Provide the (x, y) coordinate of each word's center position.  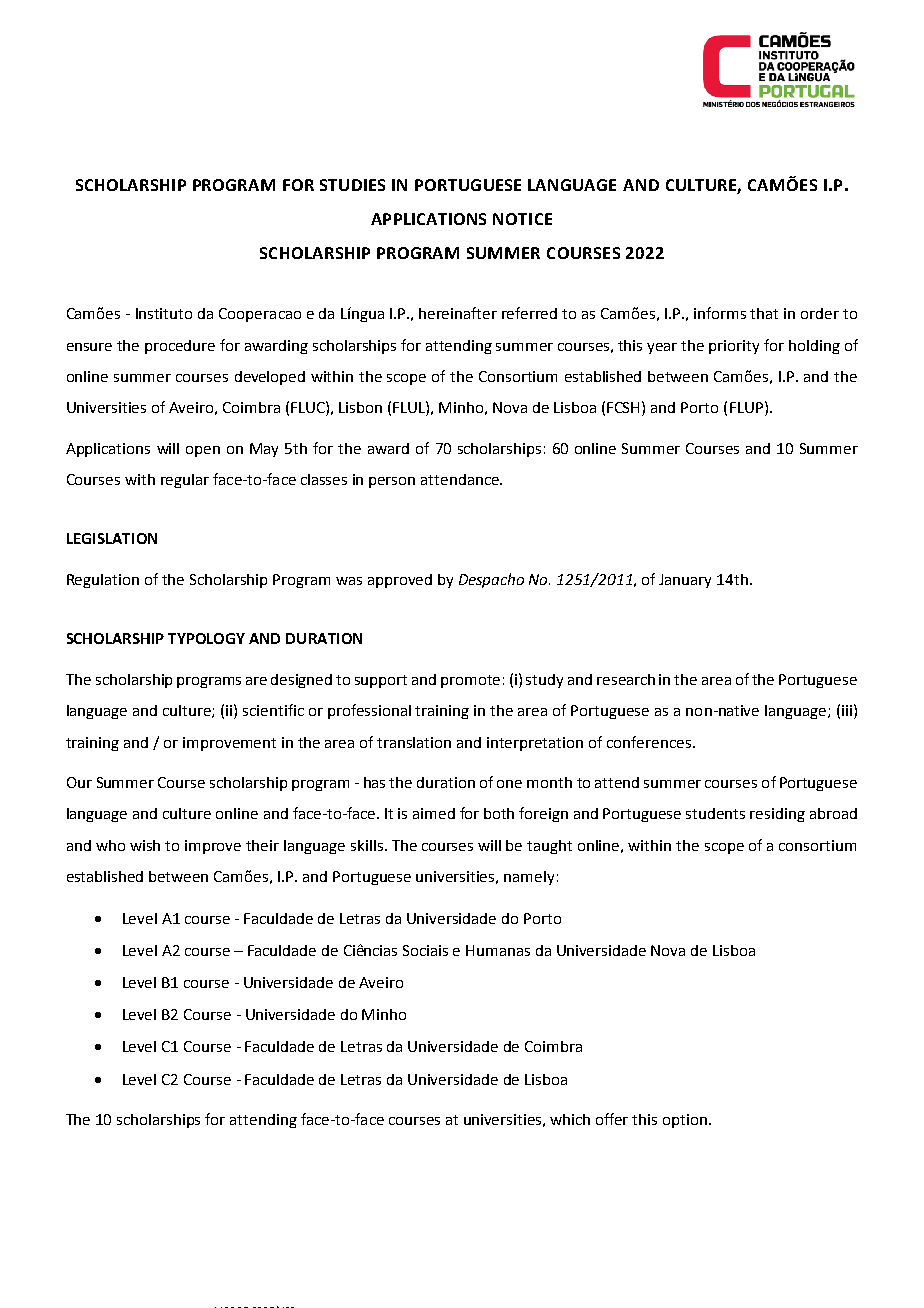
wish (145, 845)
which (570, 1119)
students (715, 813)
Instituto (164, 313)
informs (720, 313)
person (392, 482)
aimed (434, 813)
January (685, 581)
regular (185, 481)
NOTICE (522, 219)
